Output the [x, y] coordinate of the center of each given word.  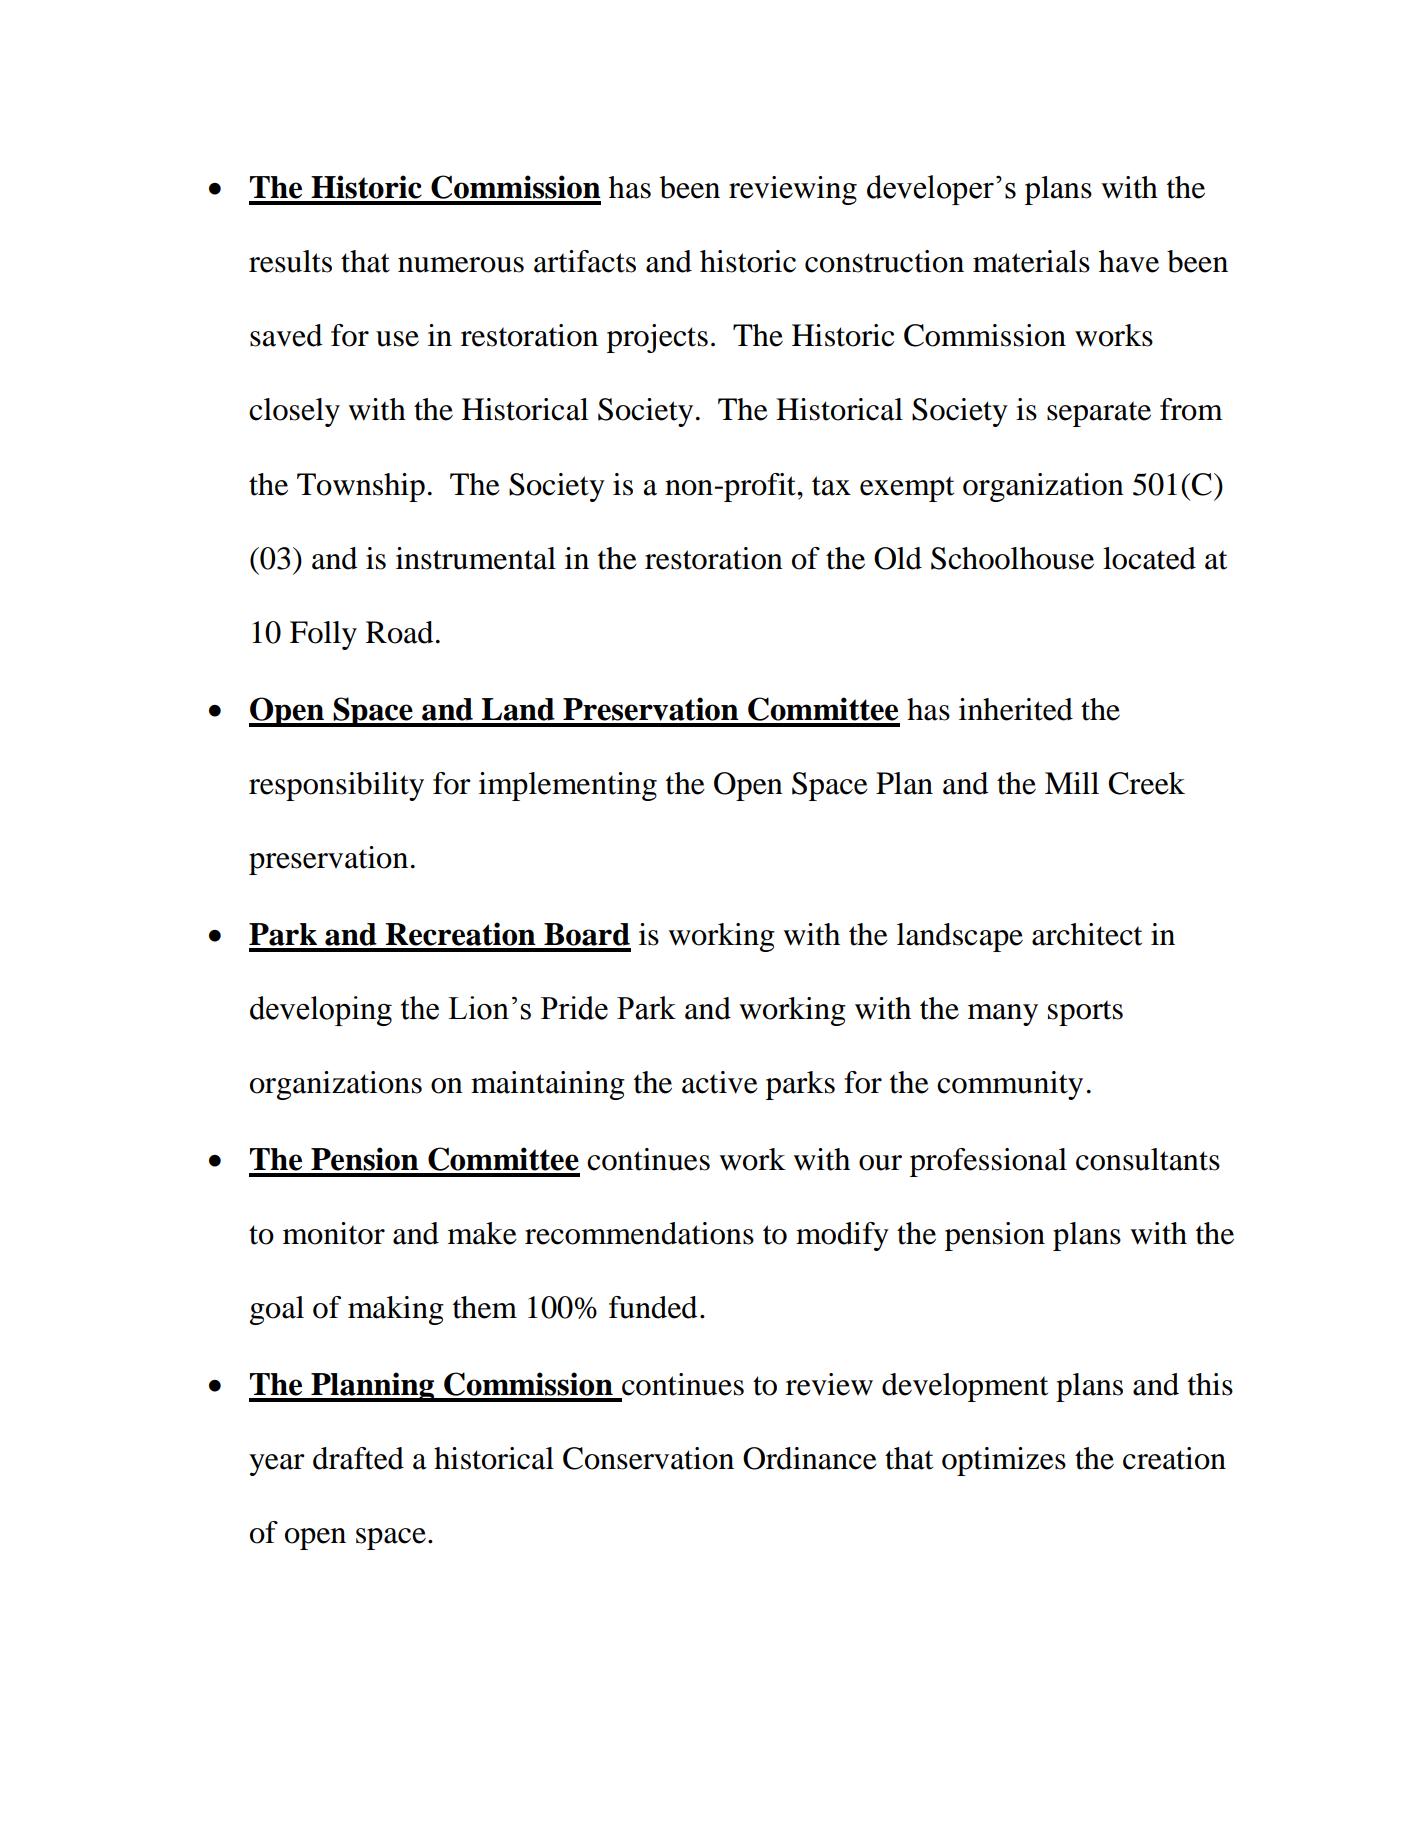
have [1129, 261]
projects [657, 338]
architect [1087, 934]
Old [898, 558]
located [1149, 558]
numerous [461, 265]
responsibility [336, 786]
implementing [568, 786]
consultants [1148, 1159]
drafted [358, 1458]
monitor [334, 1233]
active [720, 1082]
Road [399, 632]
